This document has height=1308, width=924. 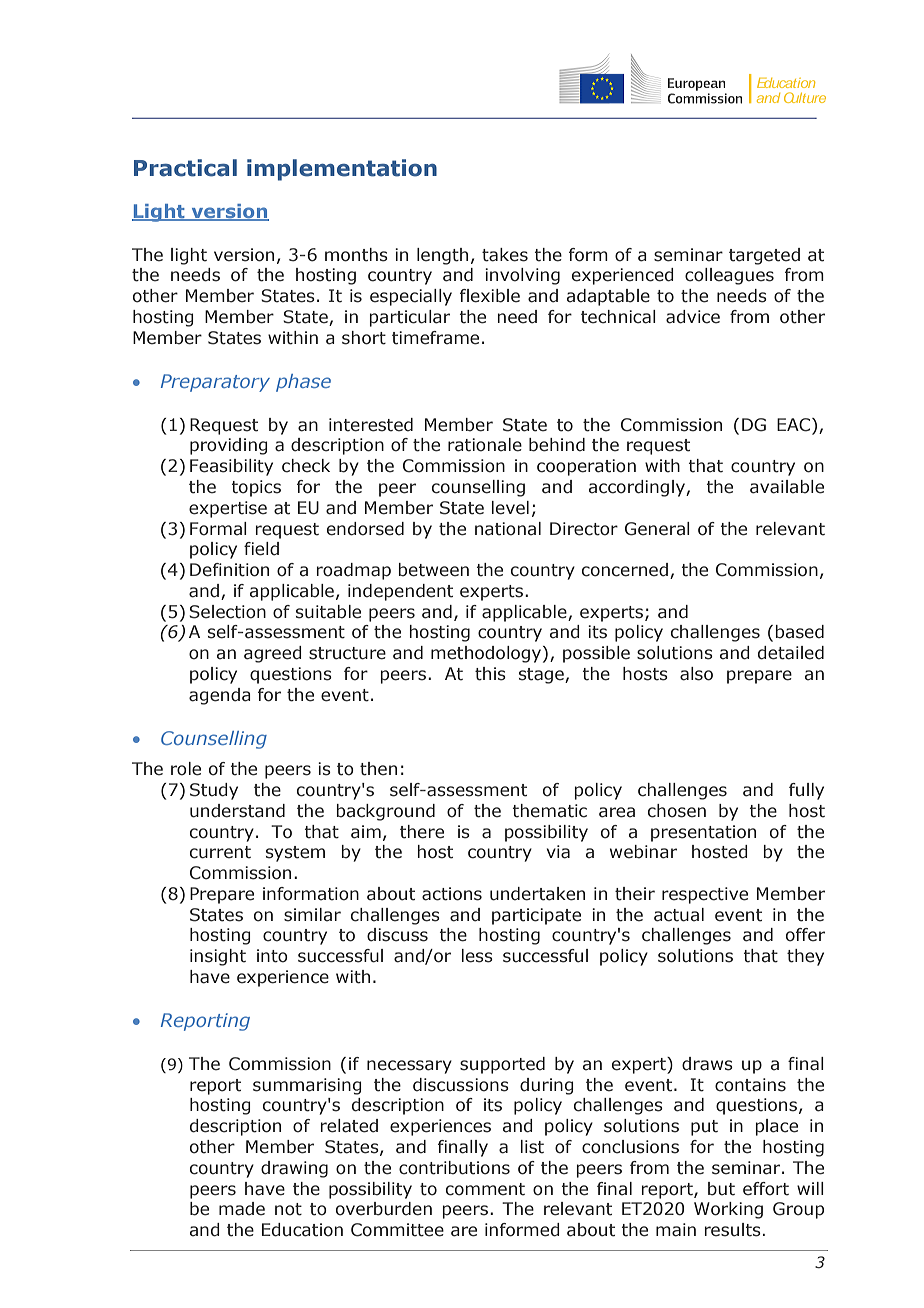 I want to click on Culture, so click(x=805, y=97).
